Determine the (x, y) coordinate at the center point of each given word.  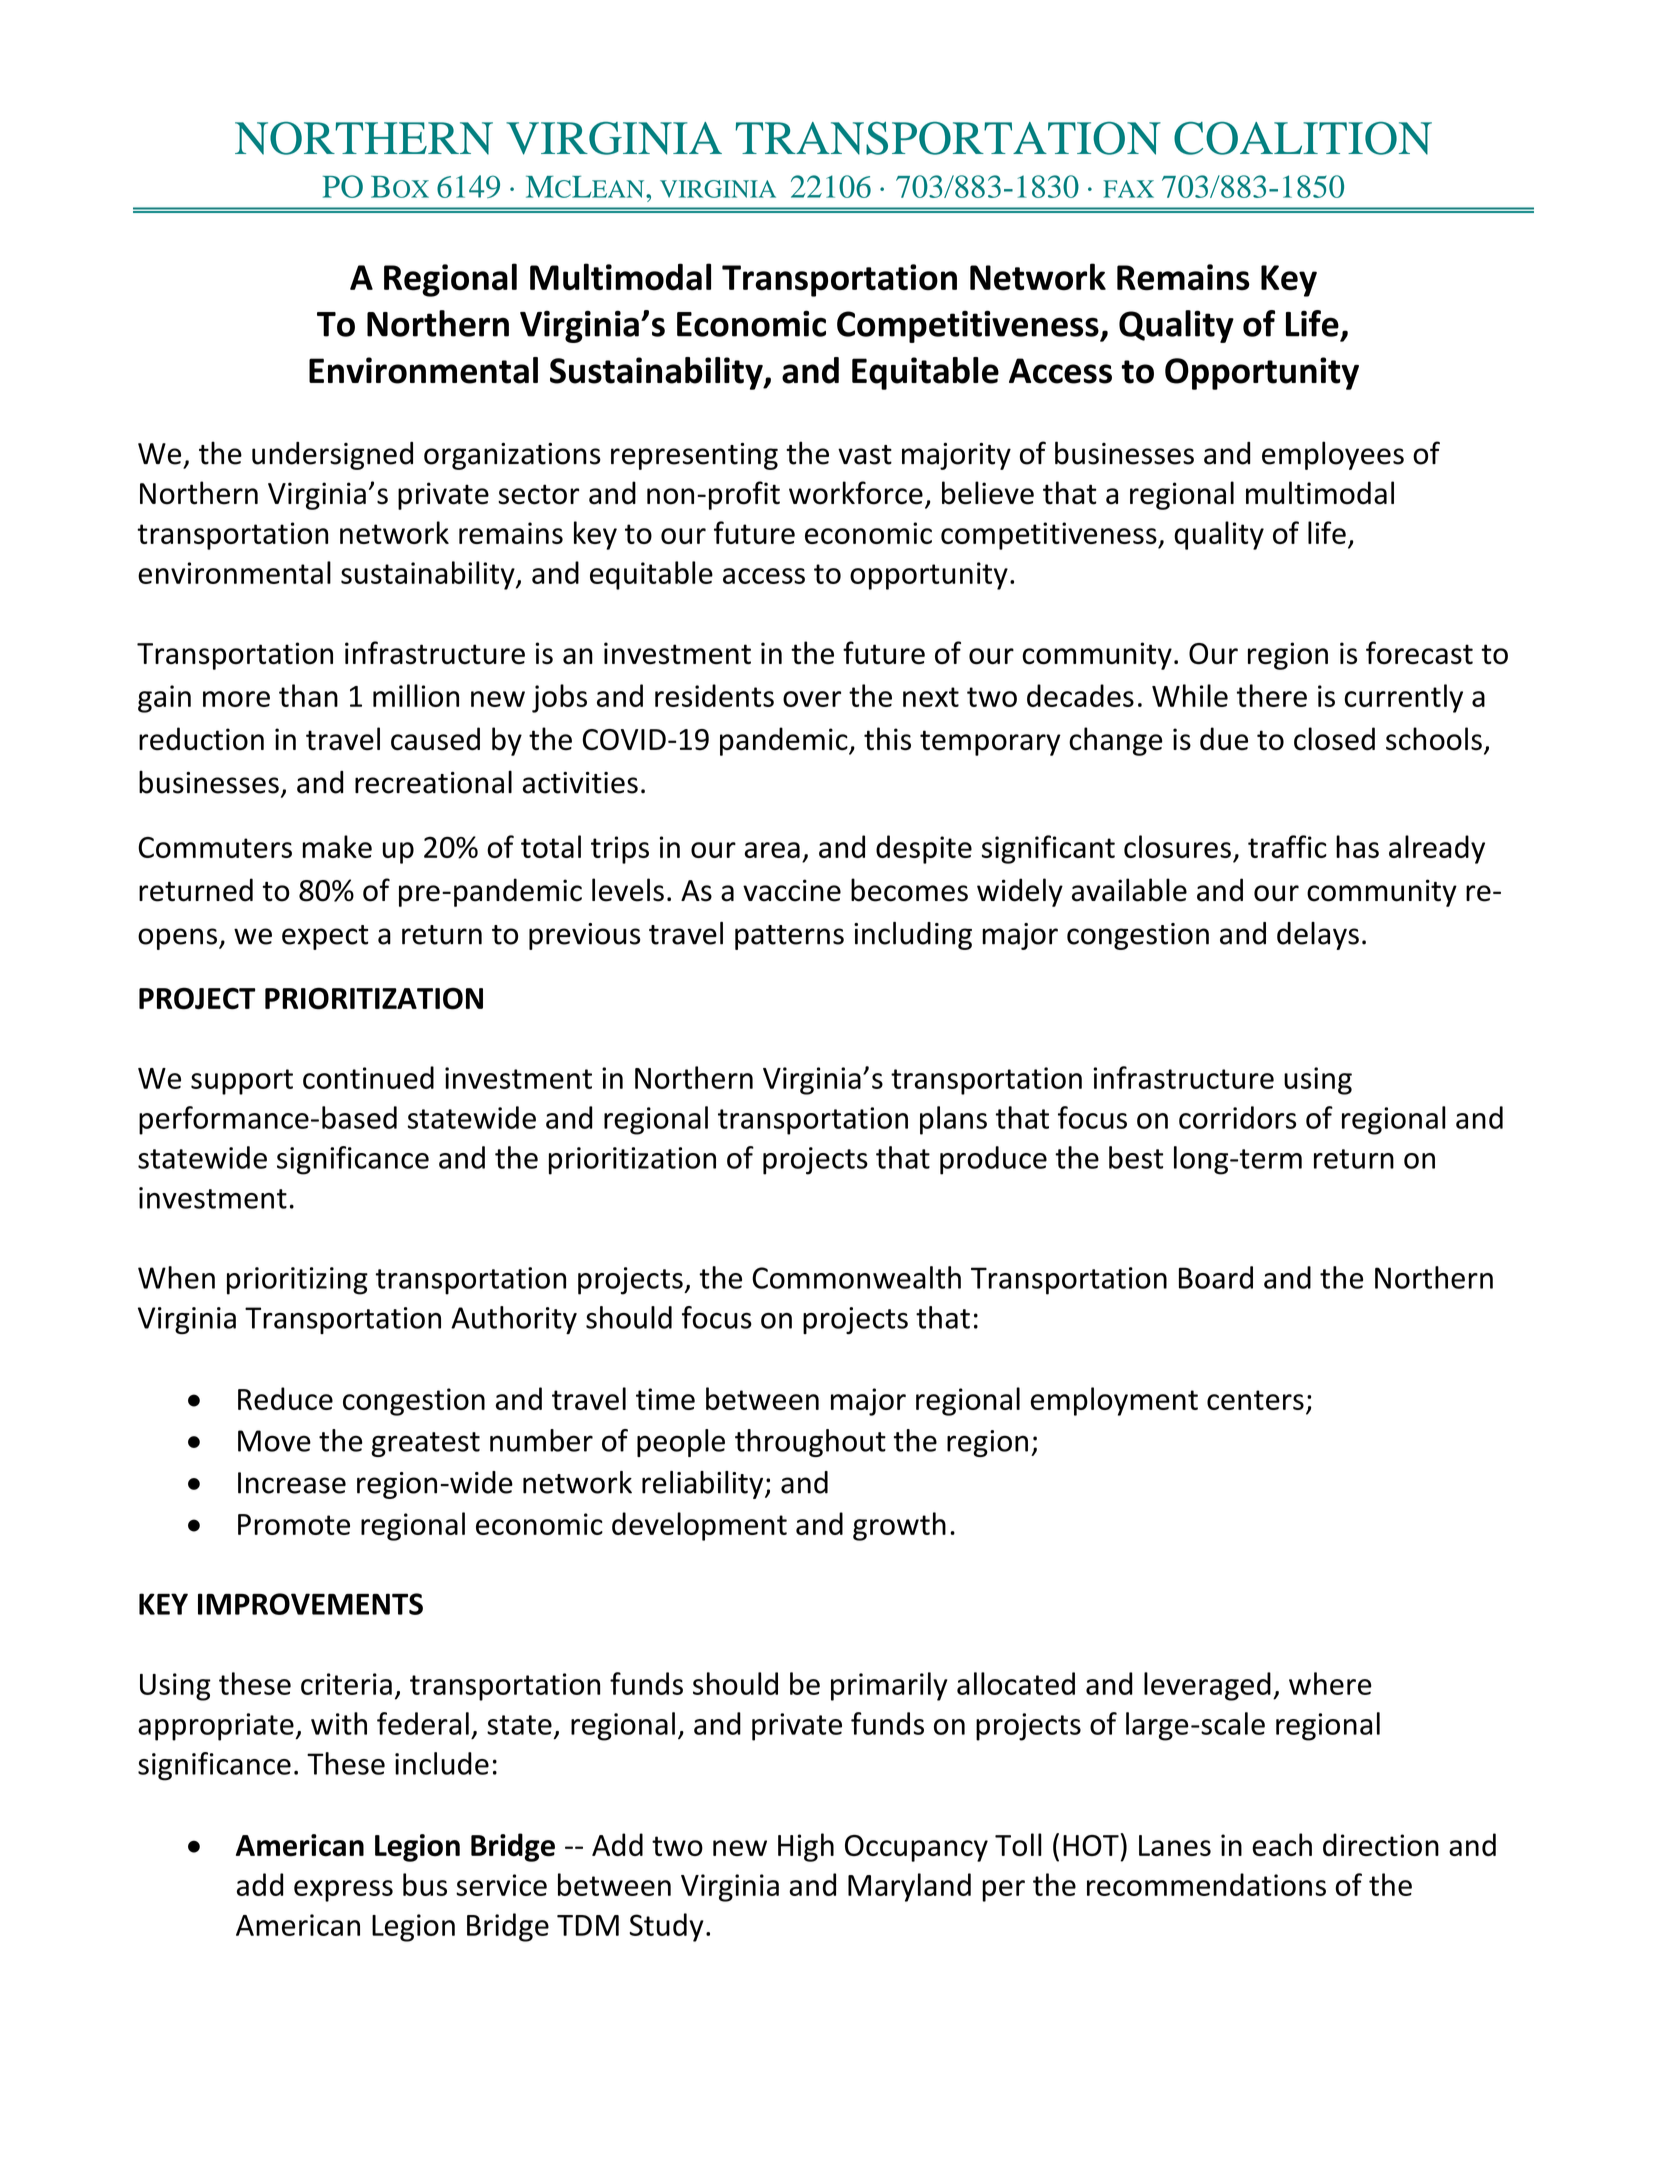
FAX (1128, 189)
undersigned (332, 456)
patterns (789, 937)
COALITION (1303, 138)
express (343, 1891)
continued (368, 1077)
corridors (1237, 1117)
